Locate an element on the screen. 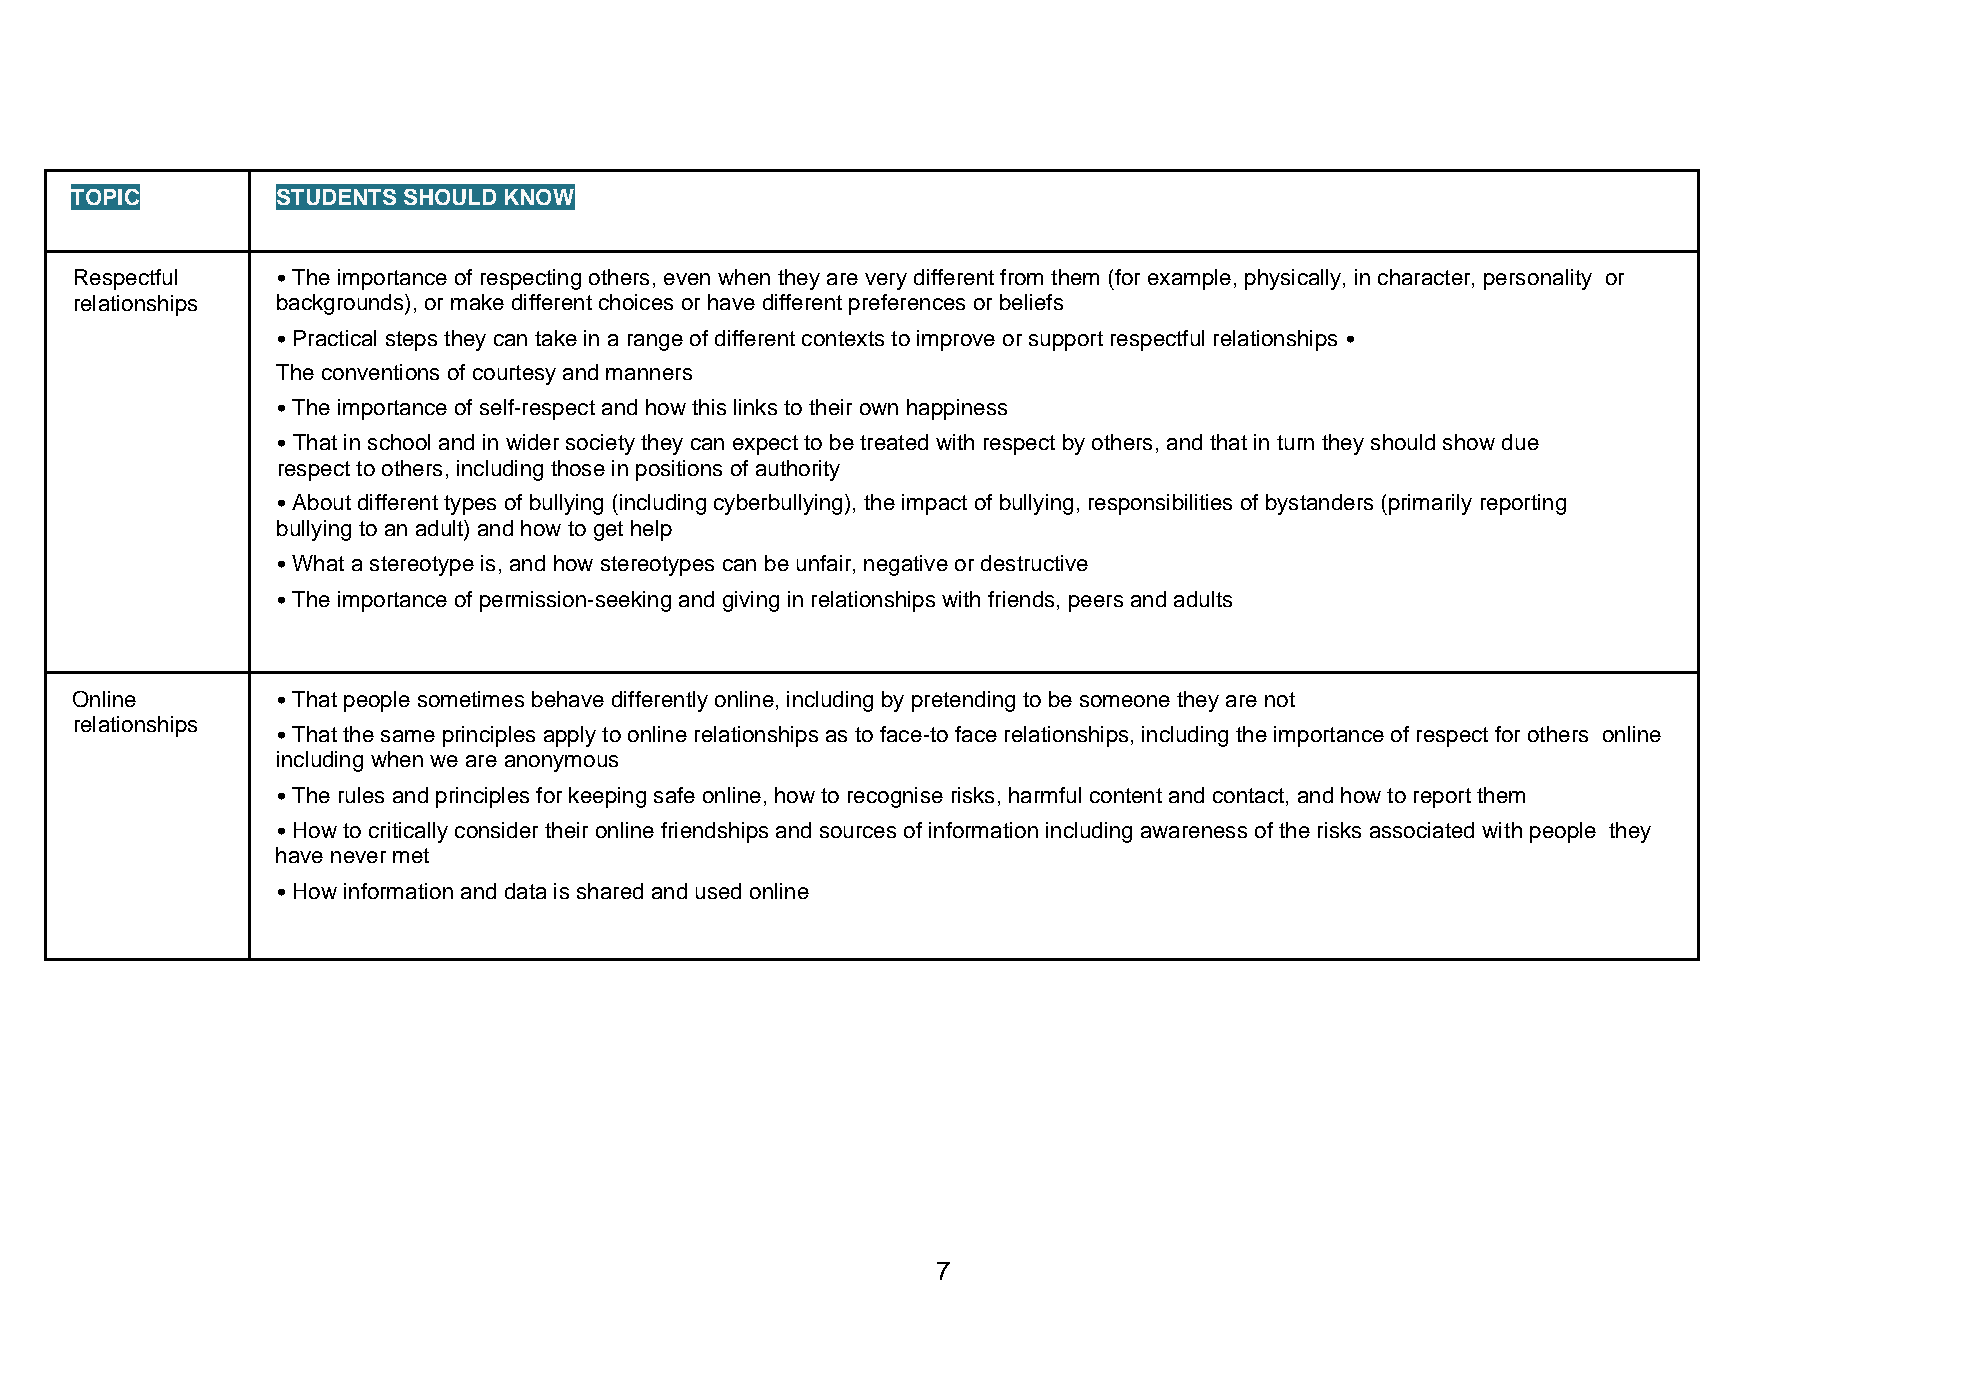 This screenshot has width=1985, height=1400. treated is located at coordinates (894, 442).
